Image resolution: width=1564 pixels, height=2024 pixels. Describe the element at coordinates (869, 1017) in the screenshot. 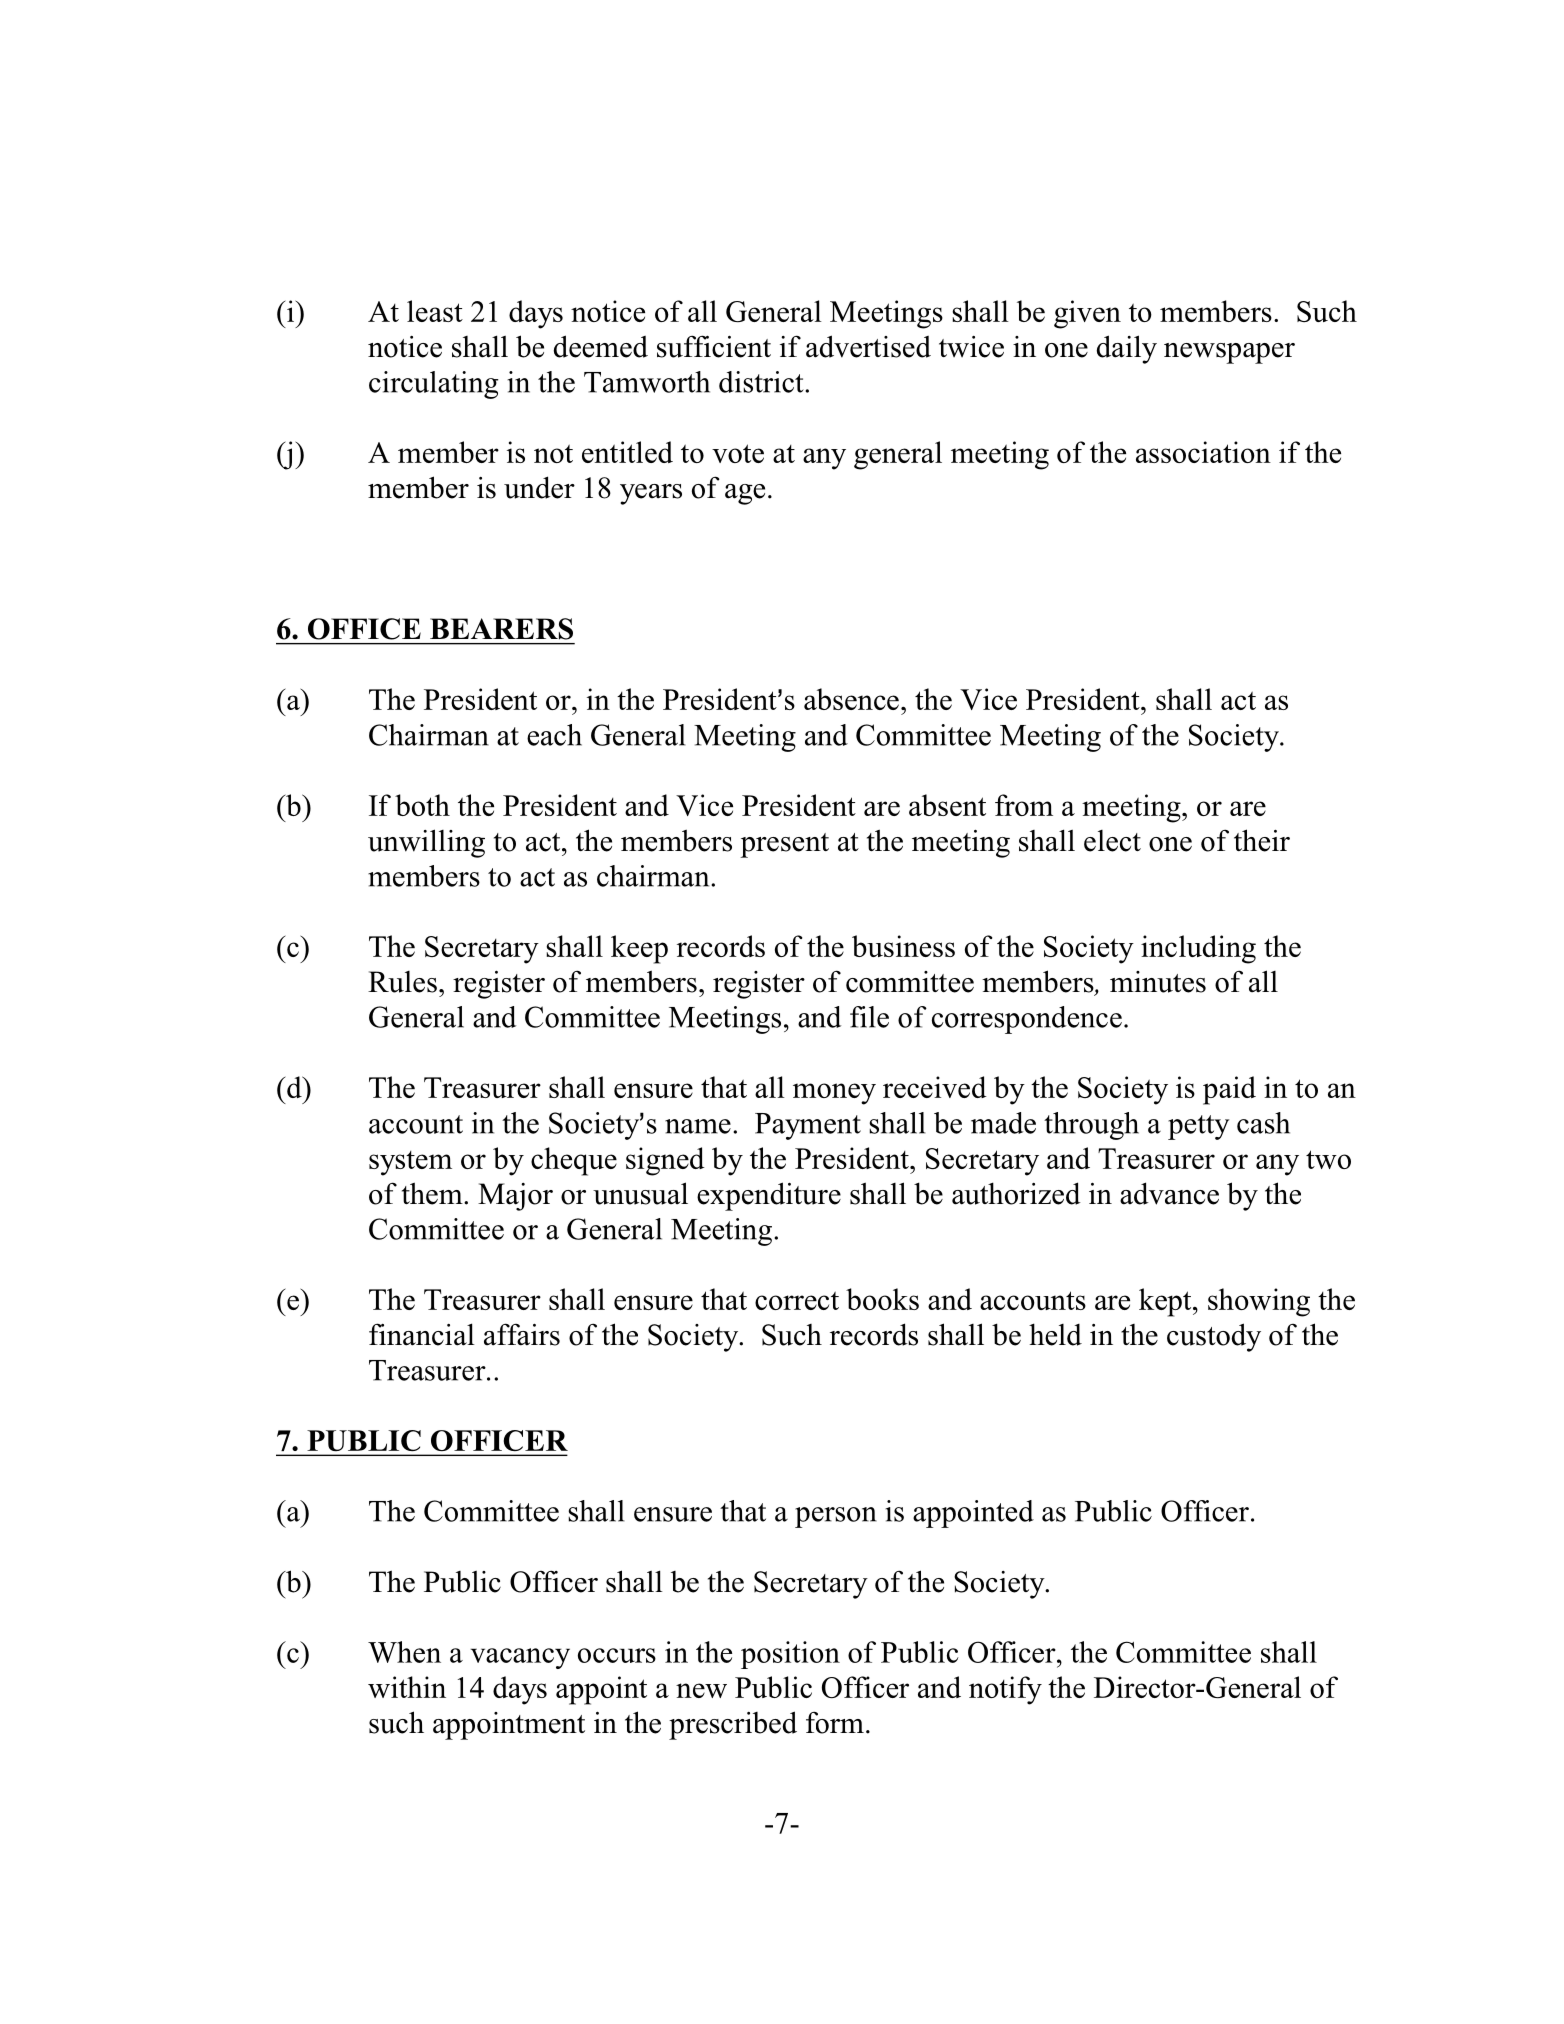

I see `file` at that location.
